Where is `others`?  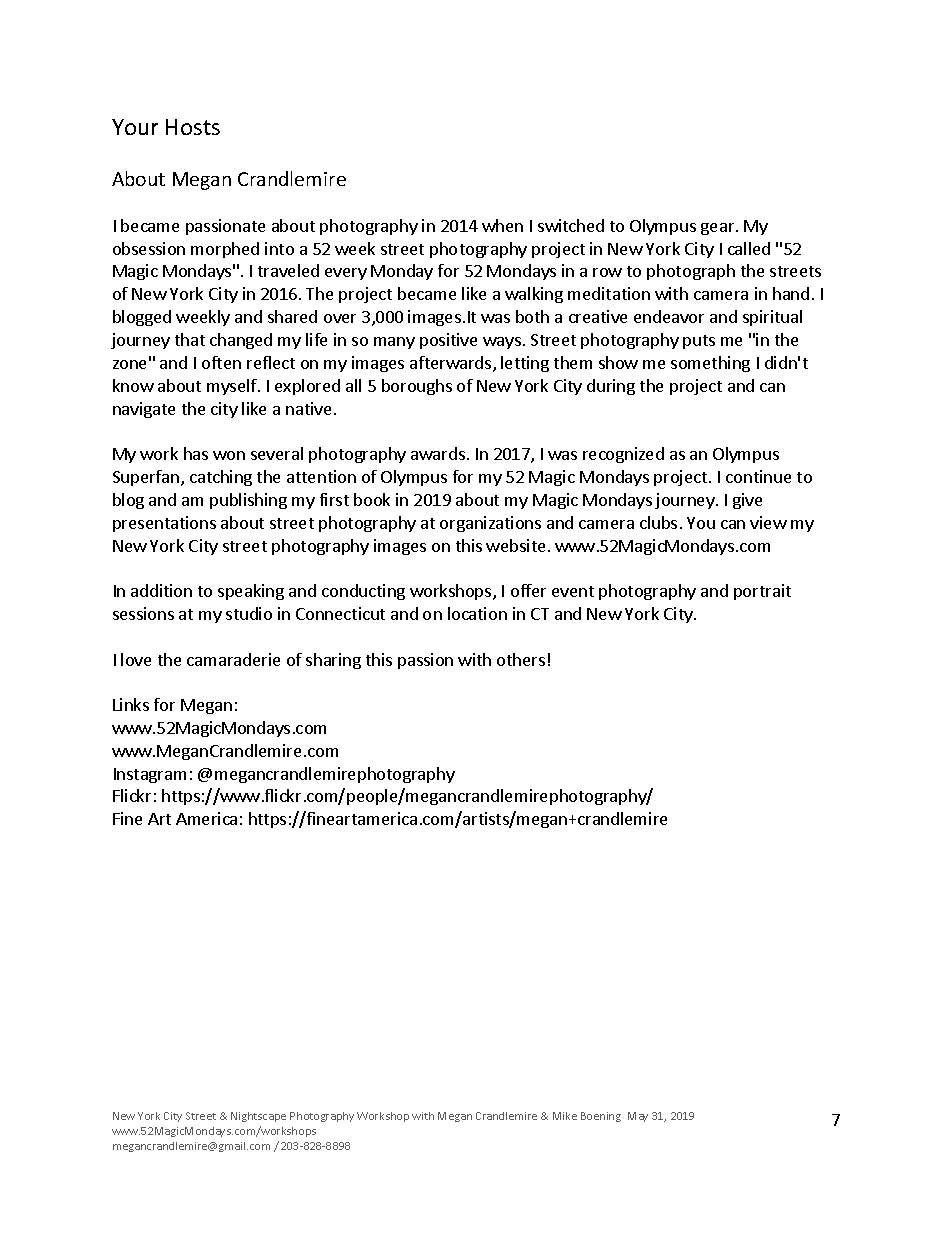 others is located at coordinates (521, 659).
